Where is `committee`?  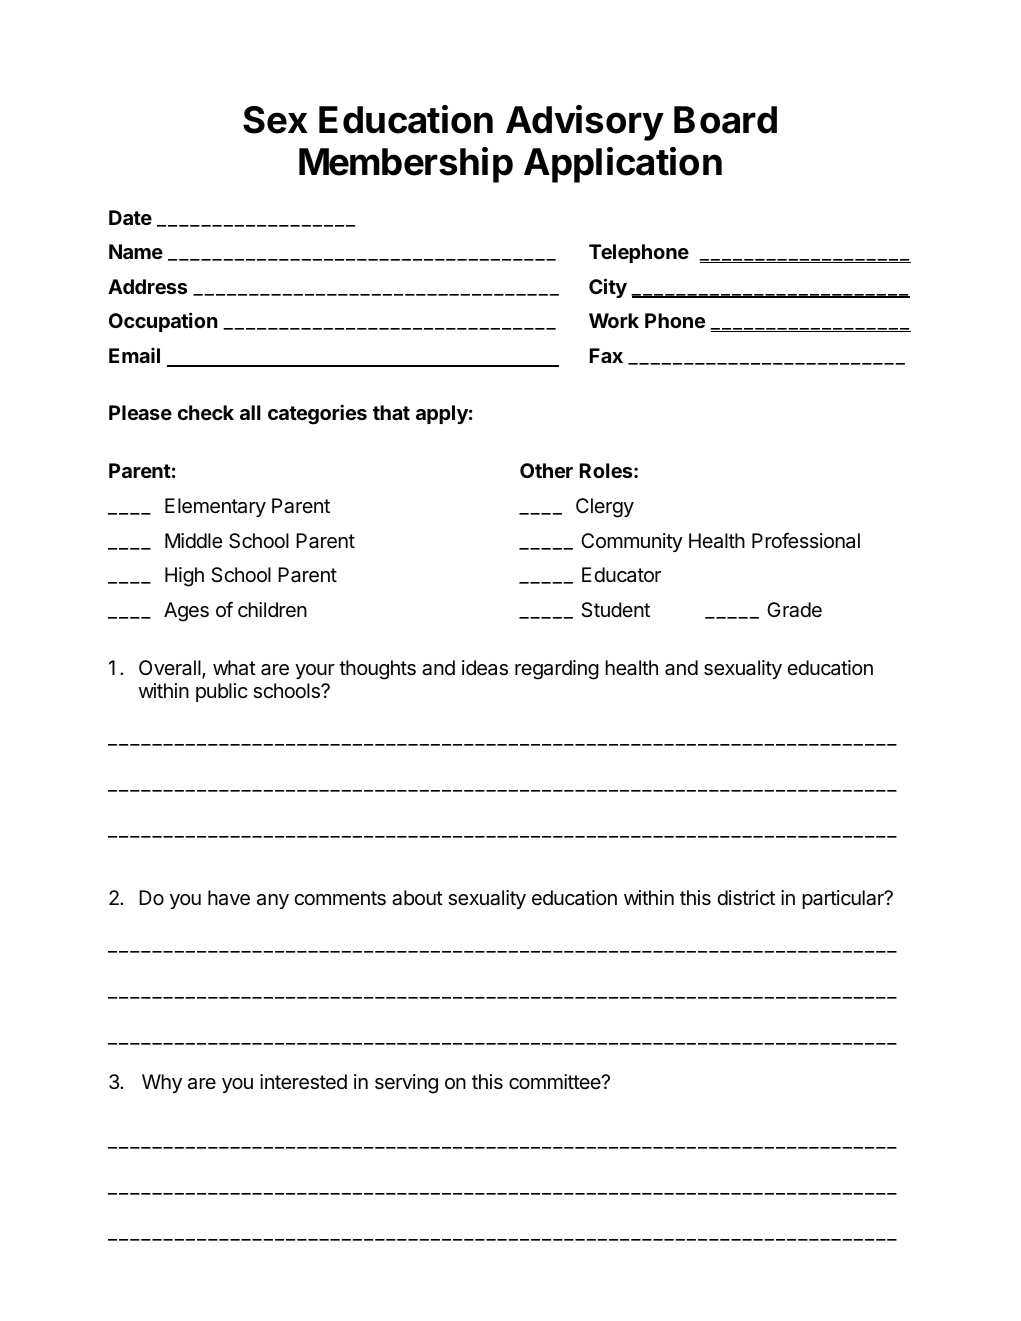
committee is located at coordinates (556, 1082).
